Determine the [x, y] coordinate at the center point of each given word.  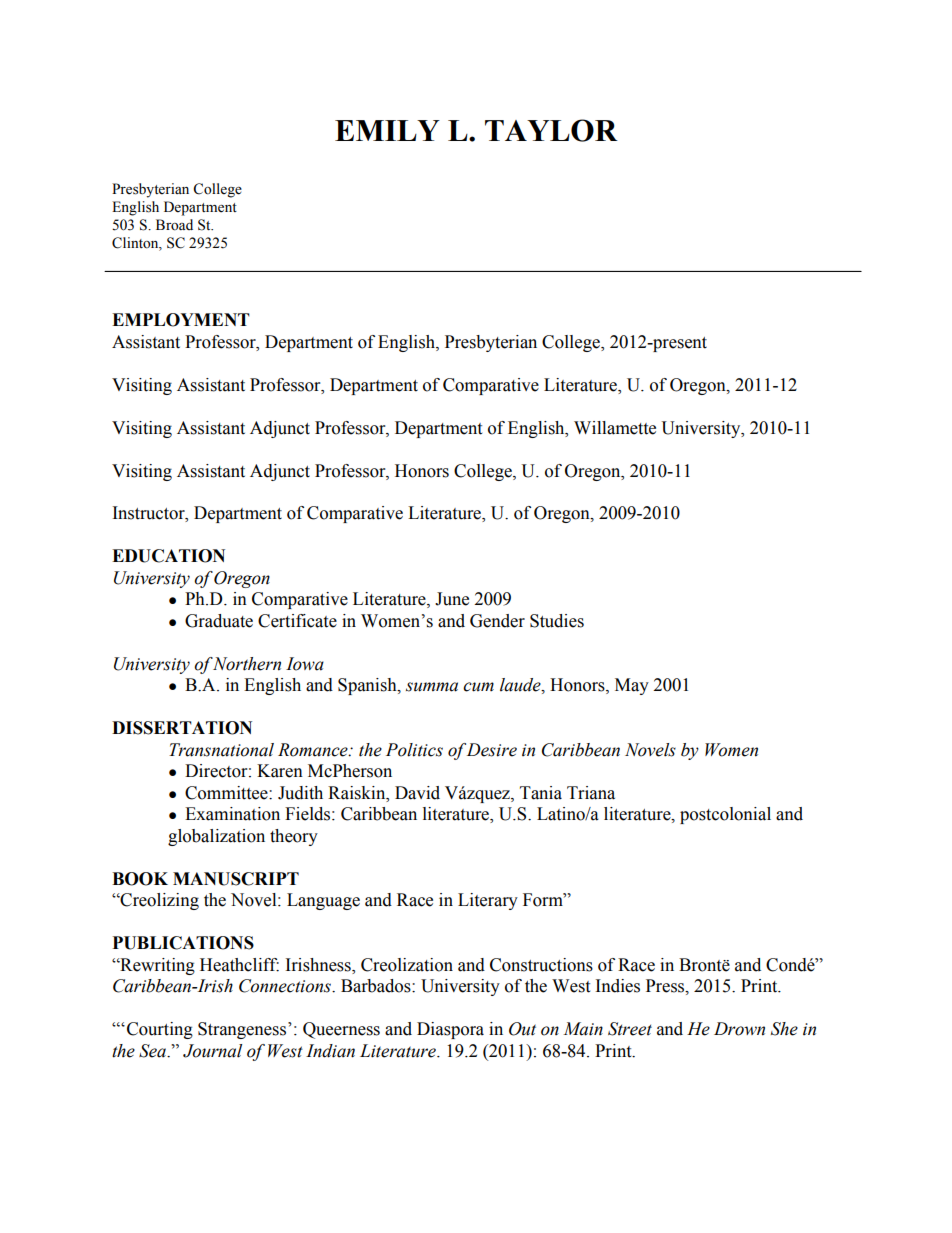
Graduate [219, 621]
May [632, 686]
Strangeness [243, 1030]
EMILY [387, 130]
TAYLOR [551, 130]
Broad [174, 225]
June [452, 599]
